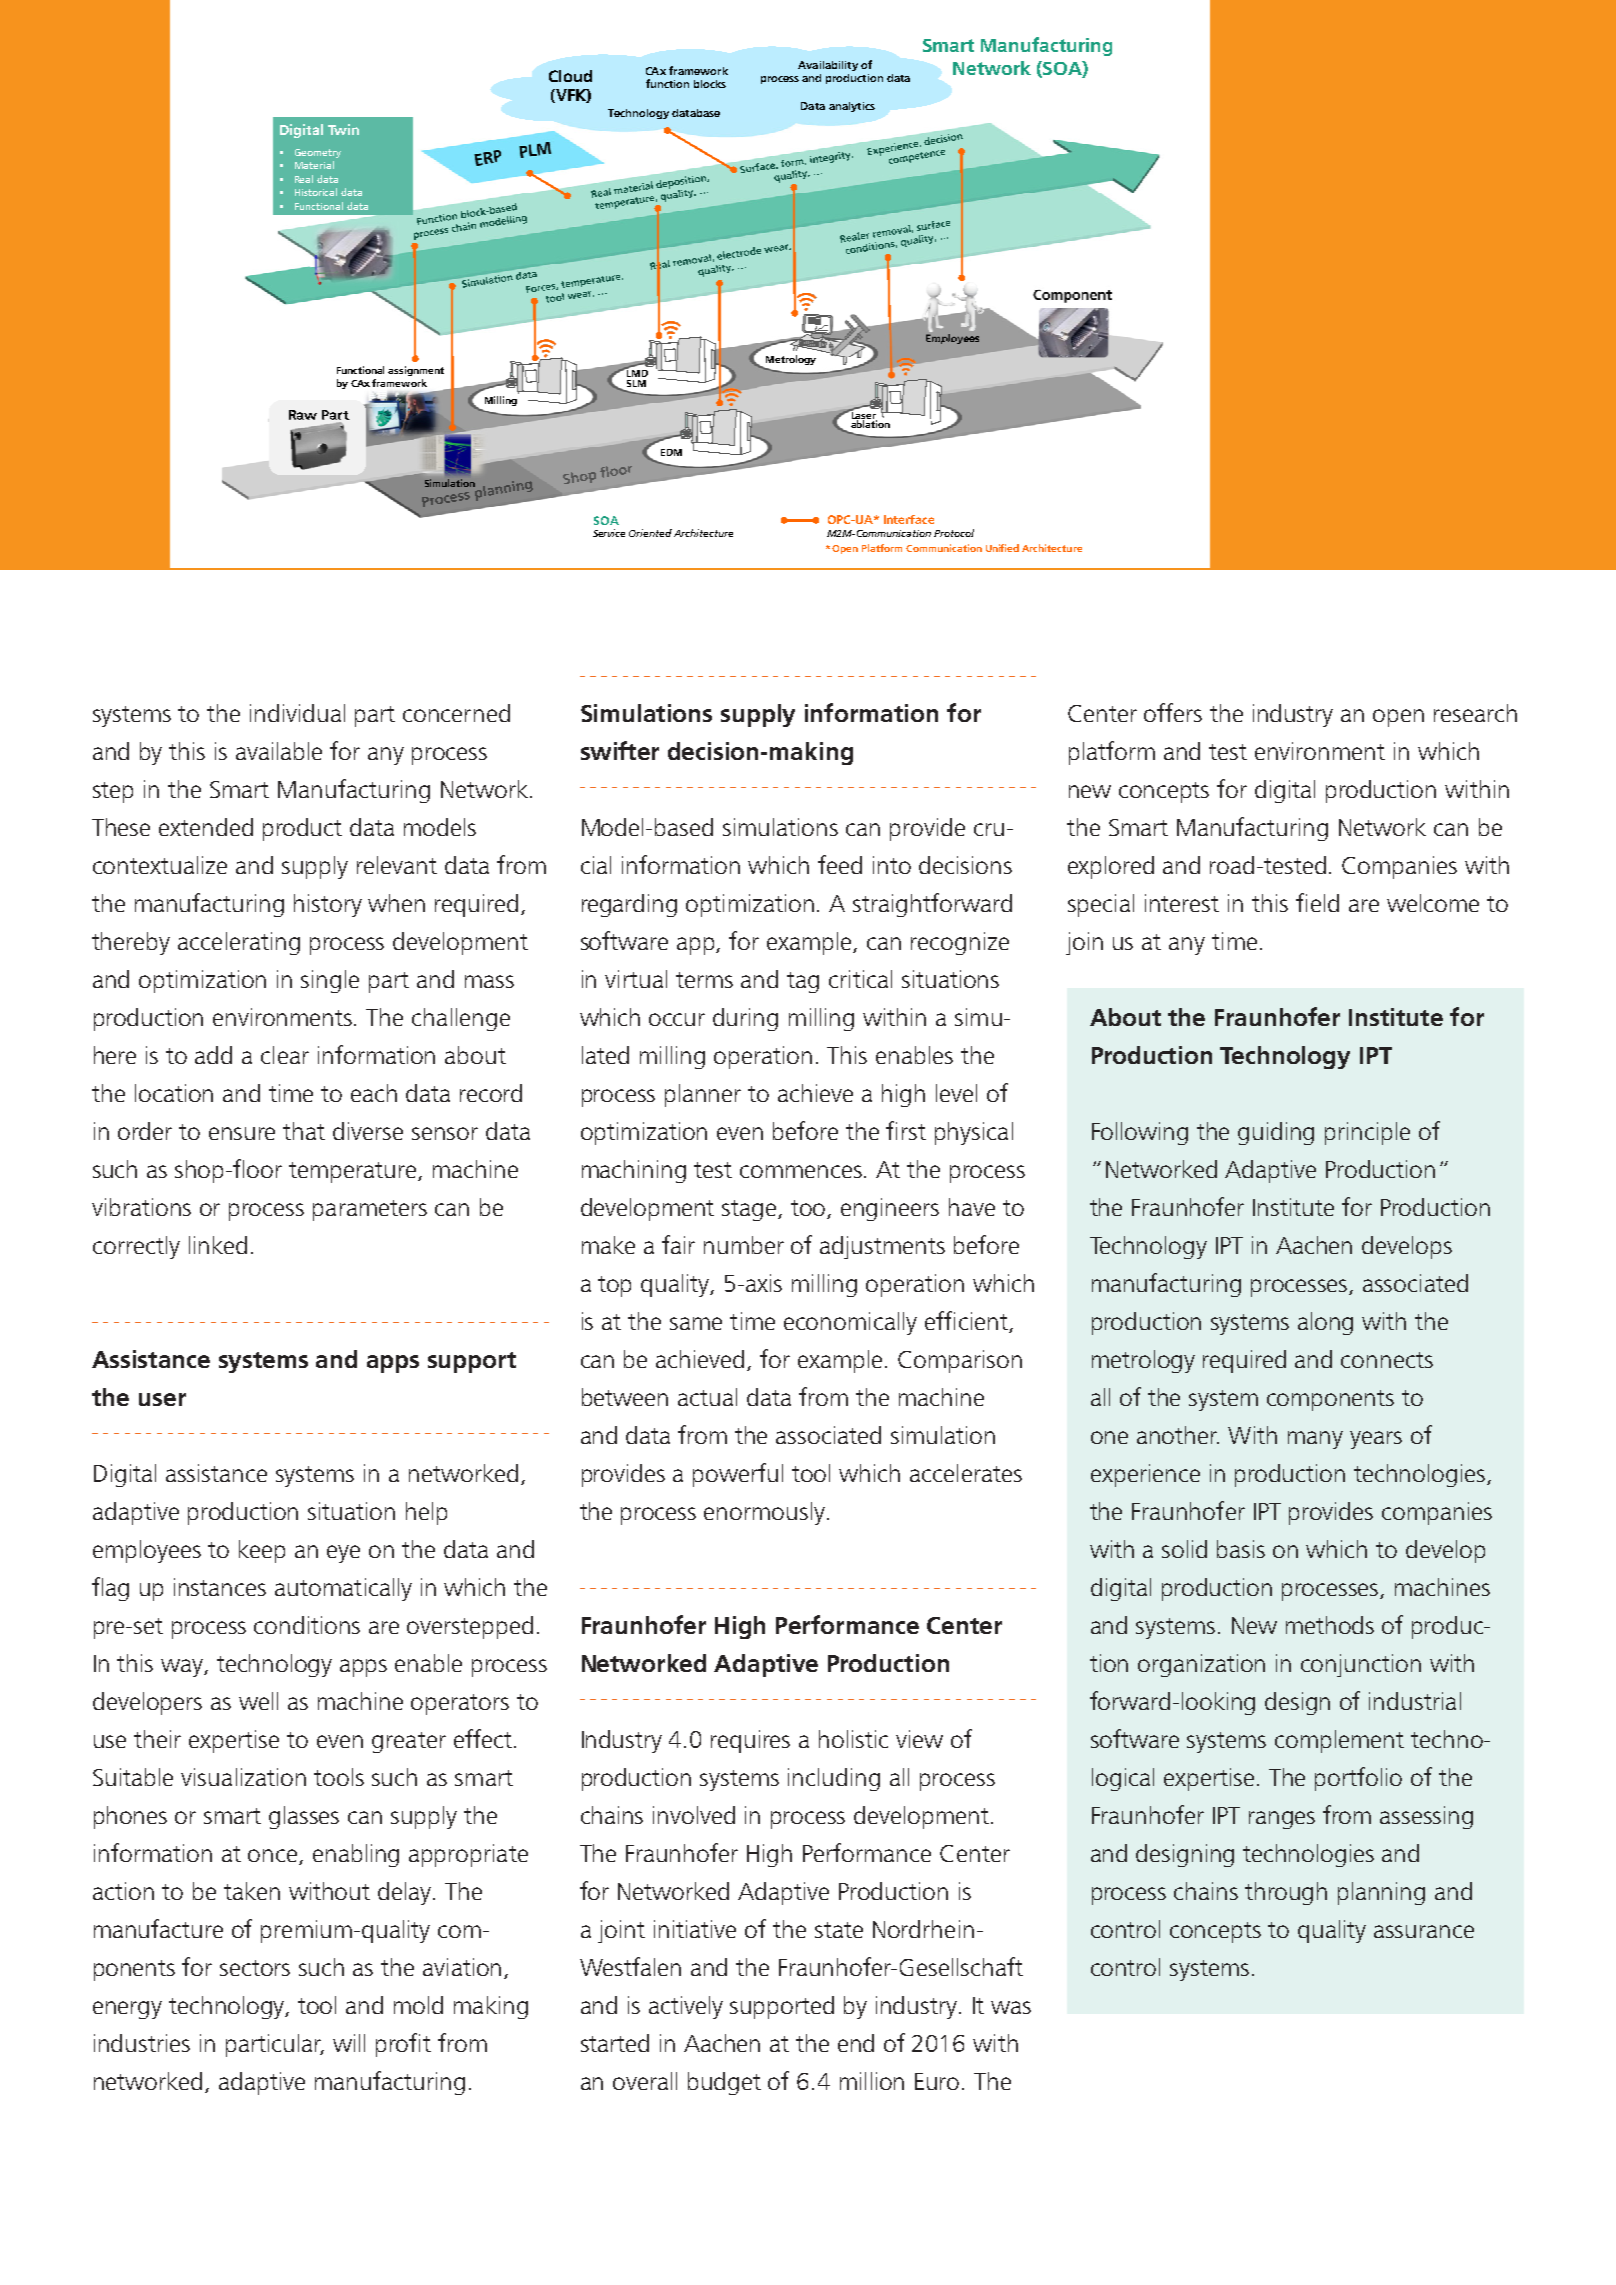 This screenshot has height=2285, width=1616. What do you see at coordinates (1424, 1931) in the screenshot?
I see `assurance` at bounding box center [1424, 1931].
